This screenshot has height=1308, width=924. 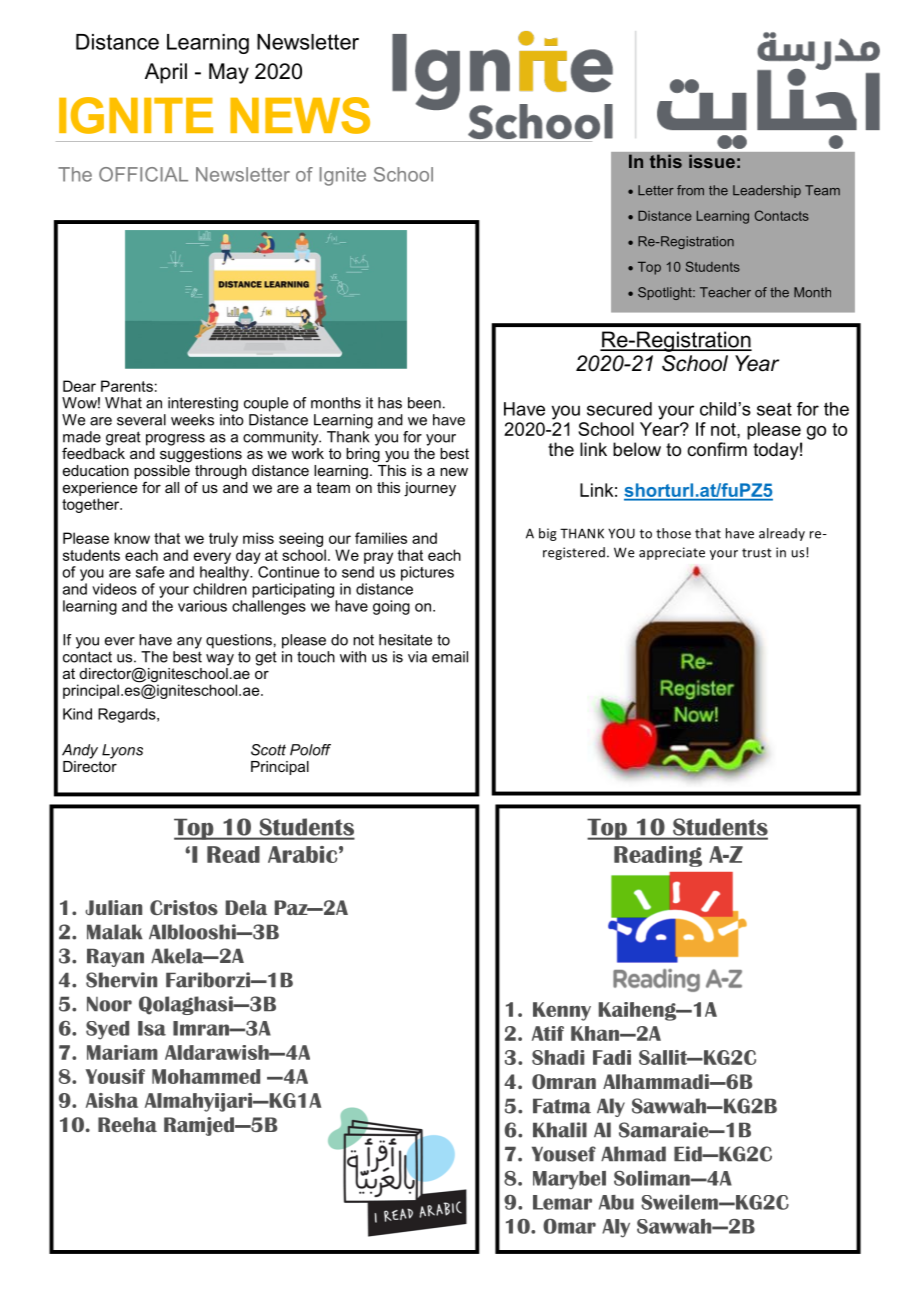 I want to click on May, so click(x=229, y=73).
